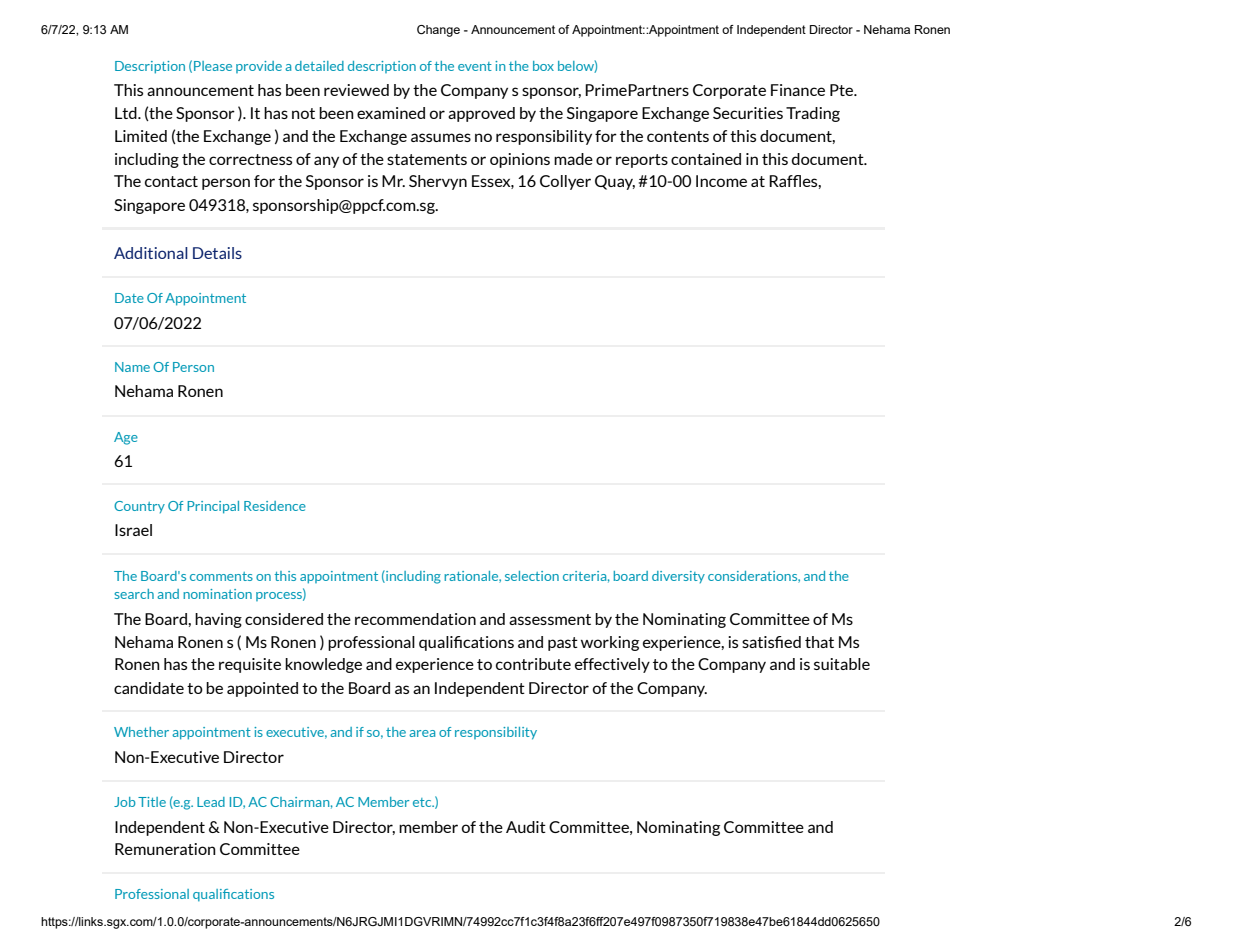 The width and height of the screenshot is (1233, 952). What do you see at coordinates (132, 367) in the screenshot?
I see `Name` at bounding box center [132, 367].
